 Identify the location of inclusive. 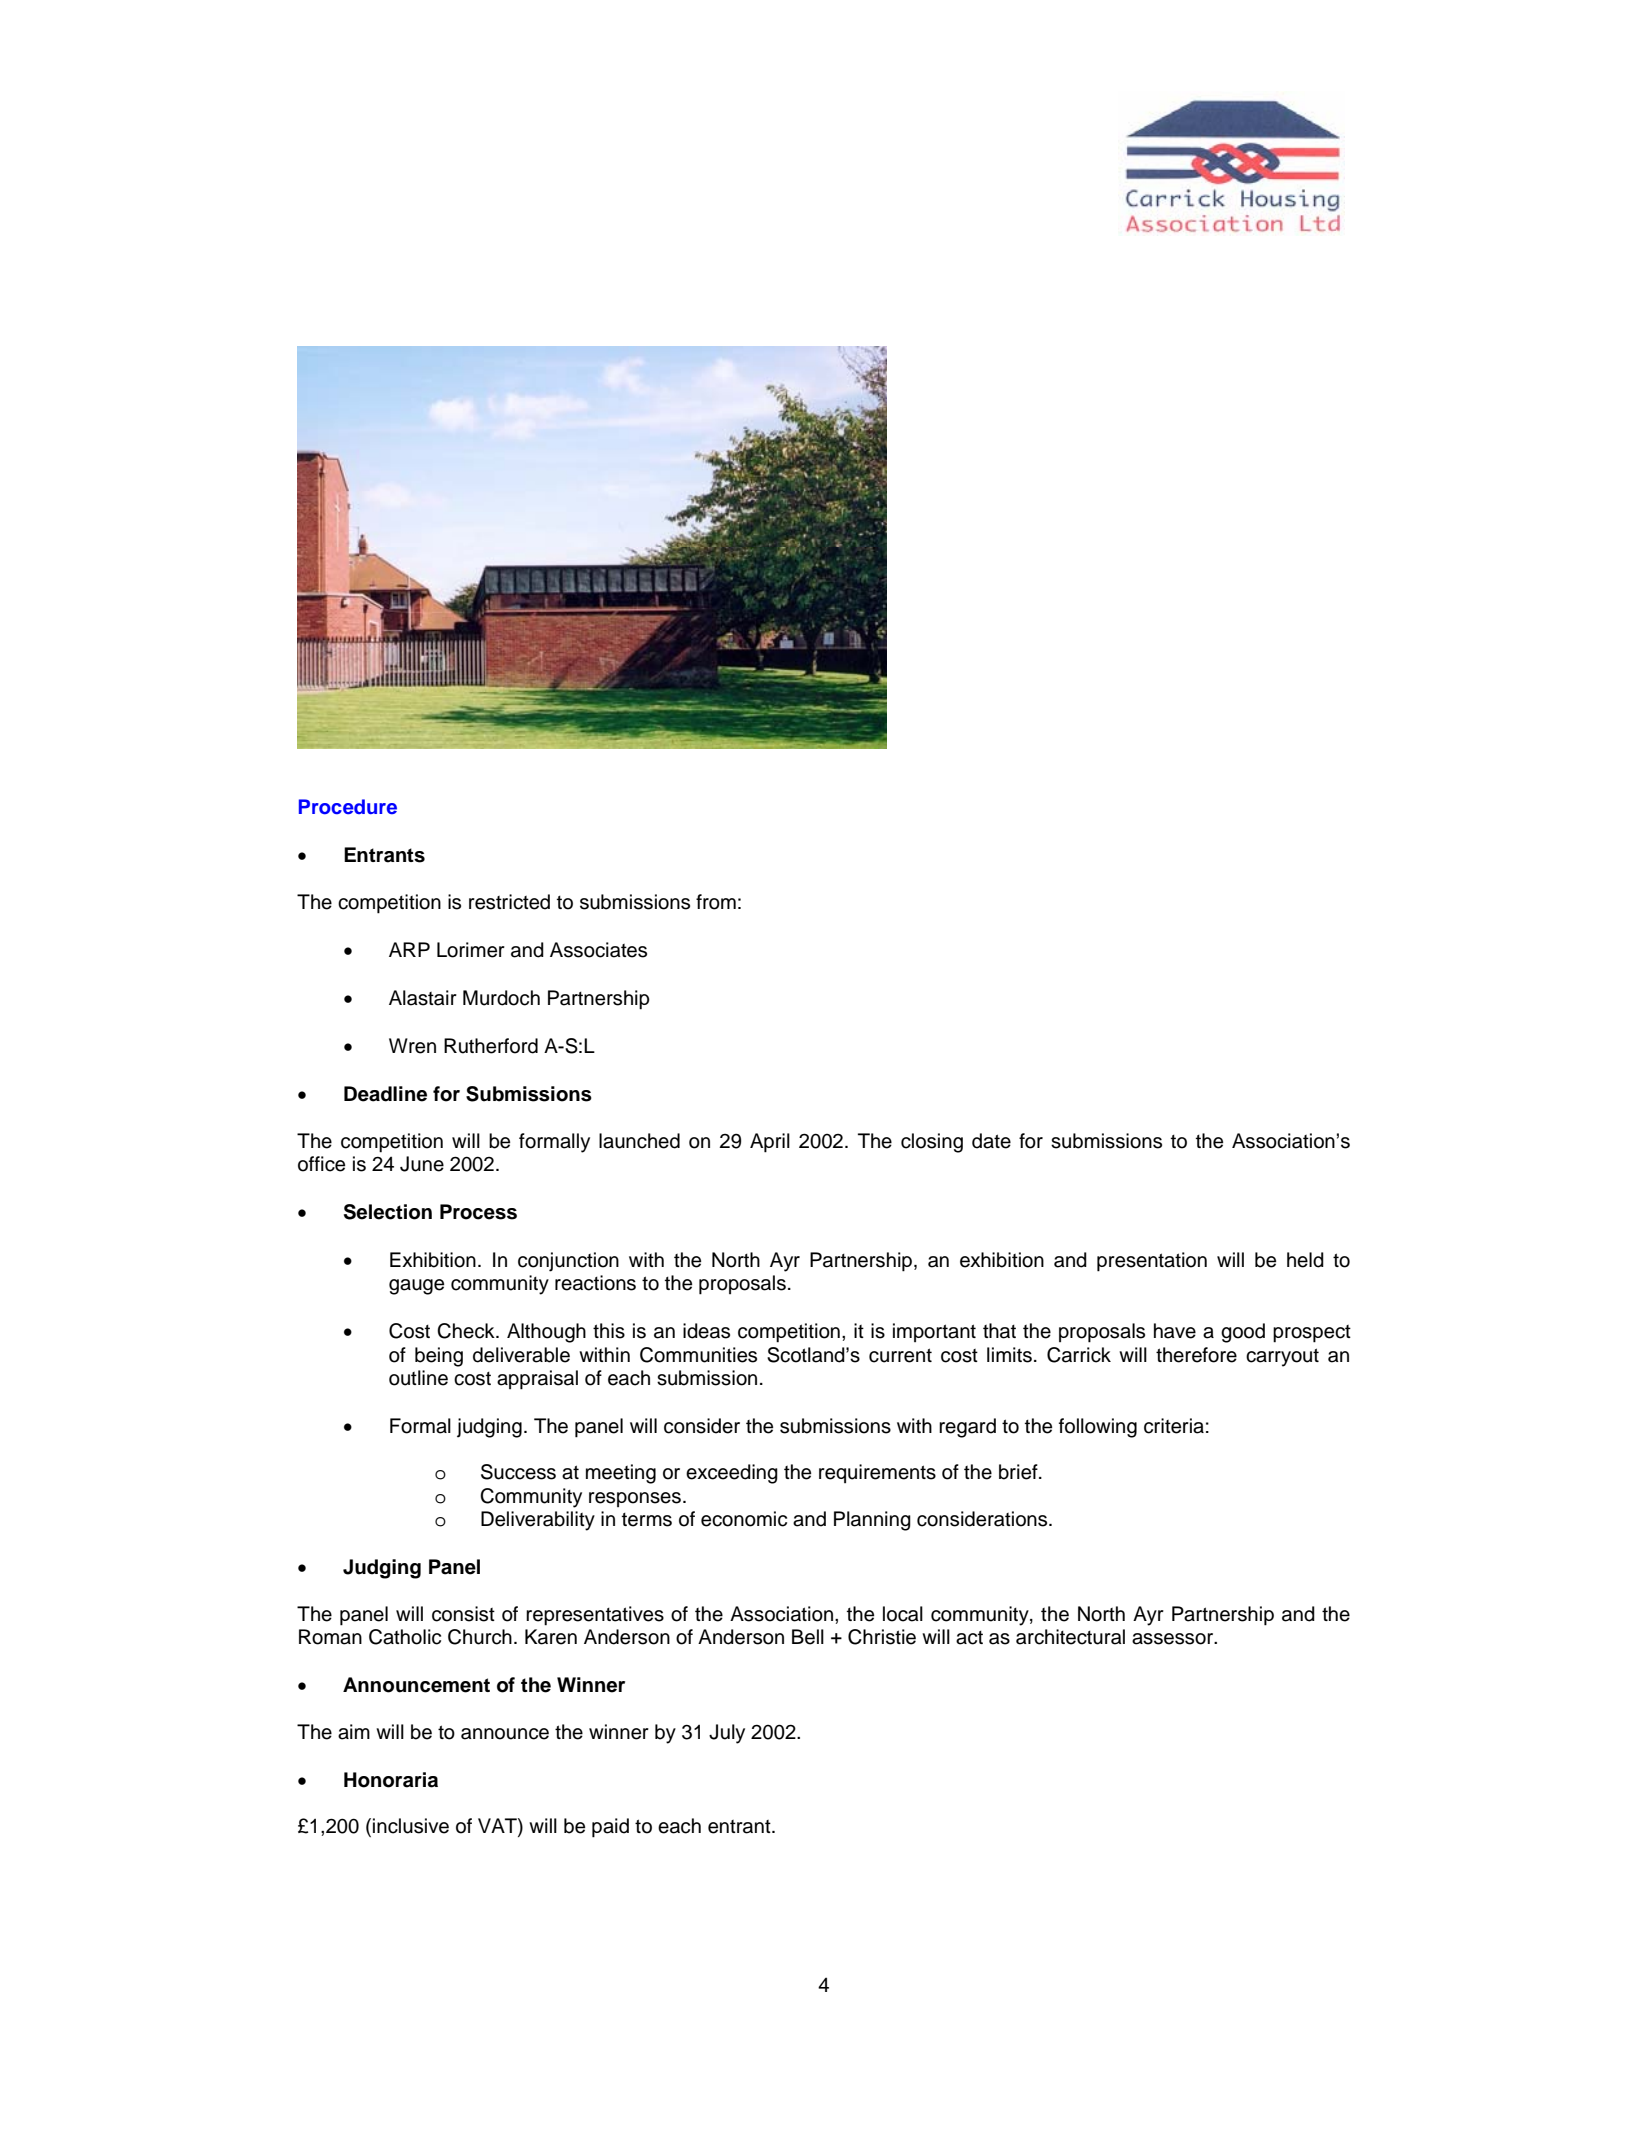
(411, 1826).
